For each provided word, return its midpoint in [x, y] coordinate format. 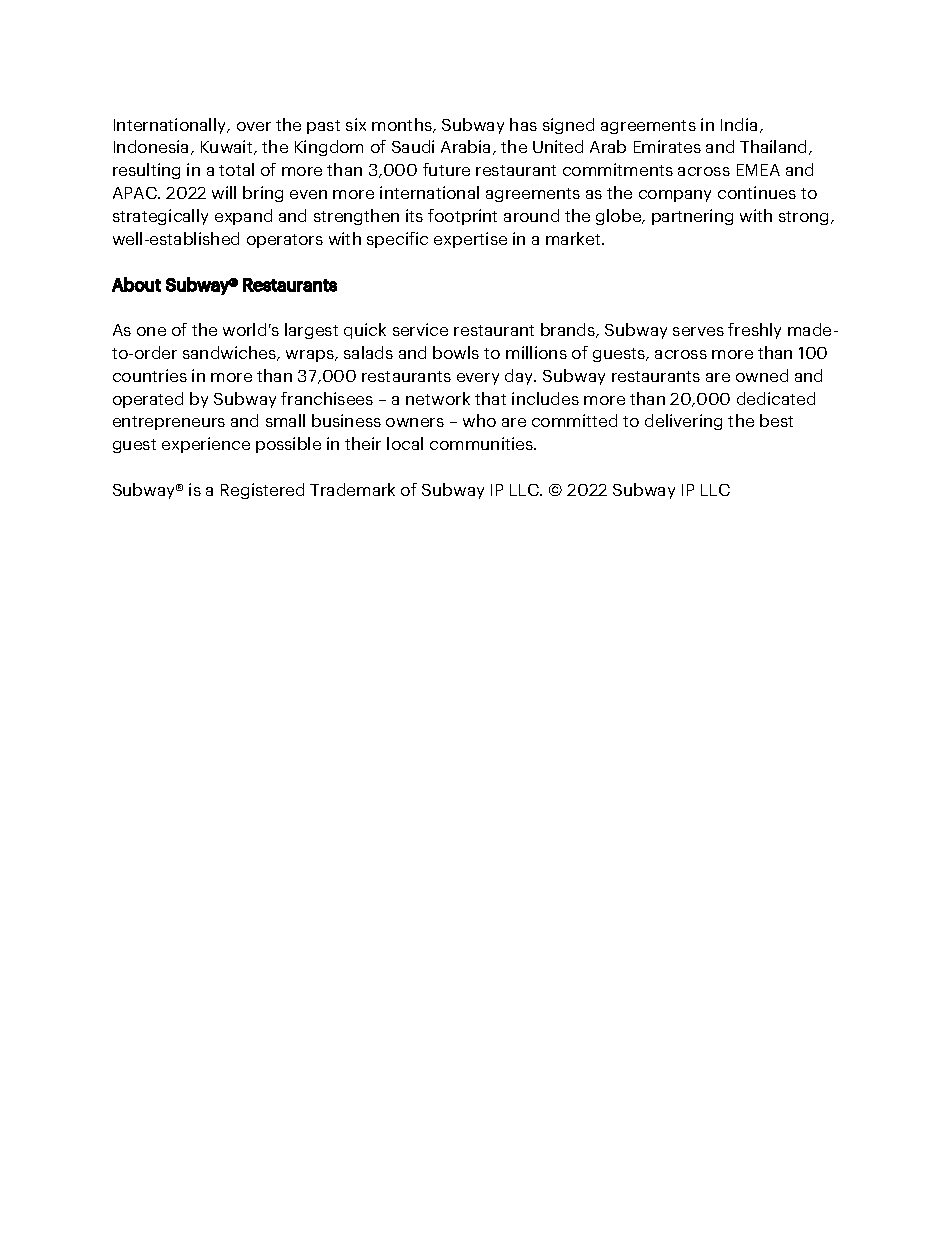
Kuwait [228, 147]
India [739, 124]
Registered [262, 491]
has [523, 124]
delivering [683, 422]
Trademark [352, 489]
